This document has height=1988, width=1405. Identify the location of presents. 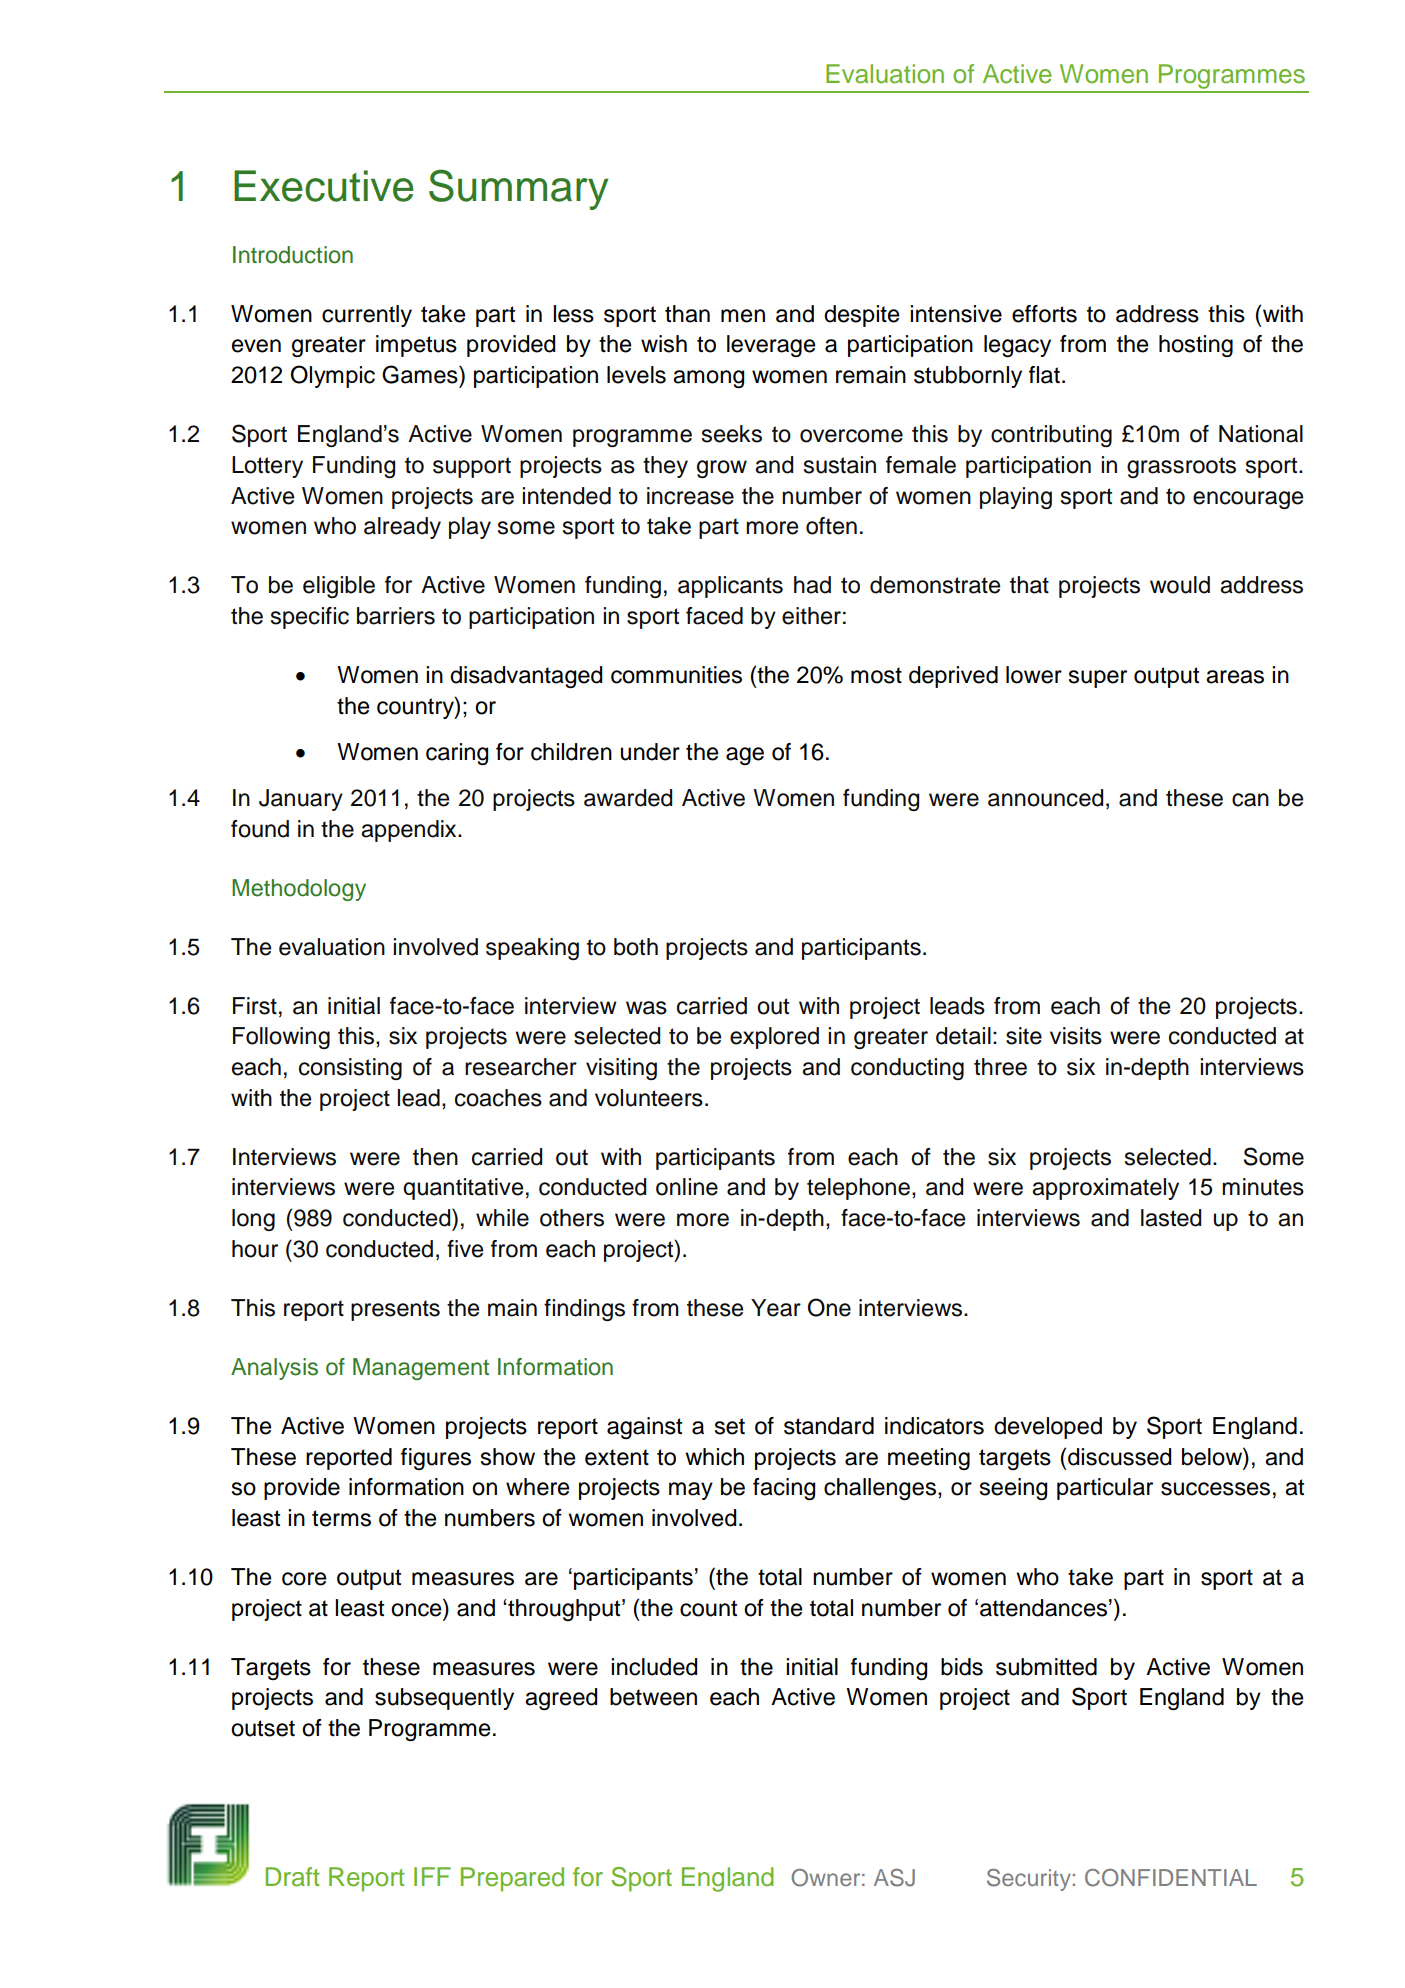
(395, 1310).
